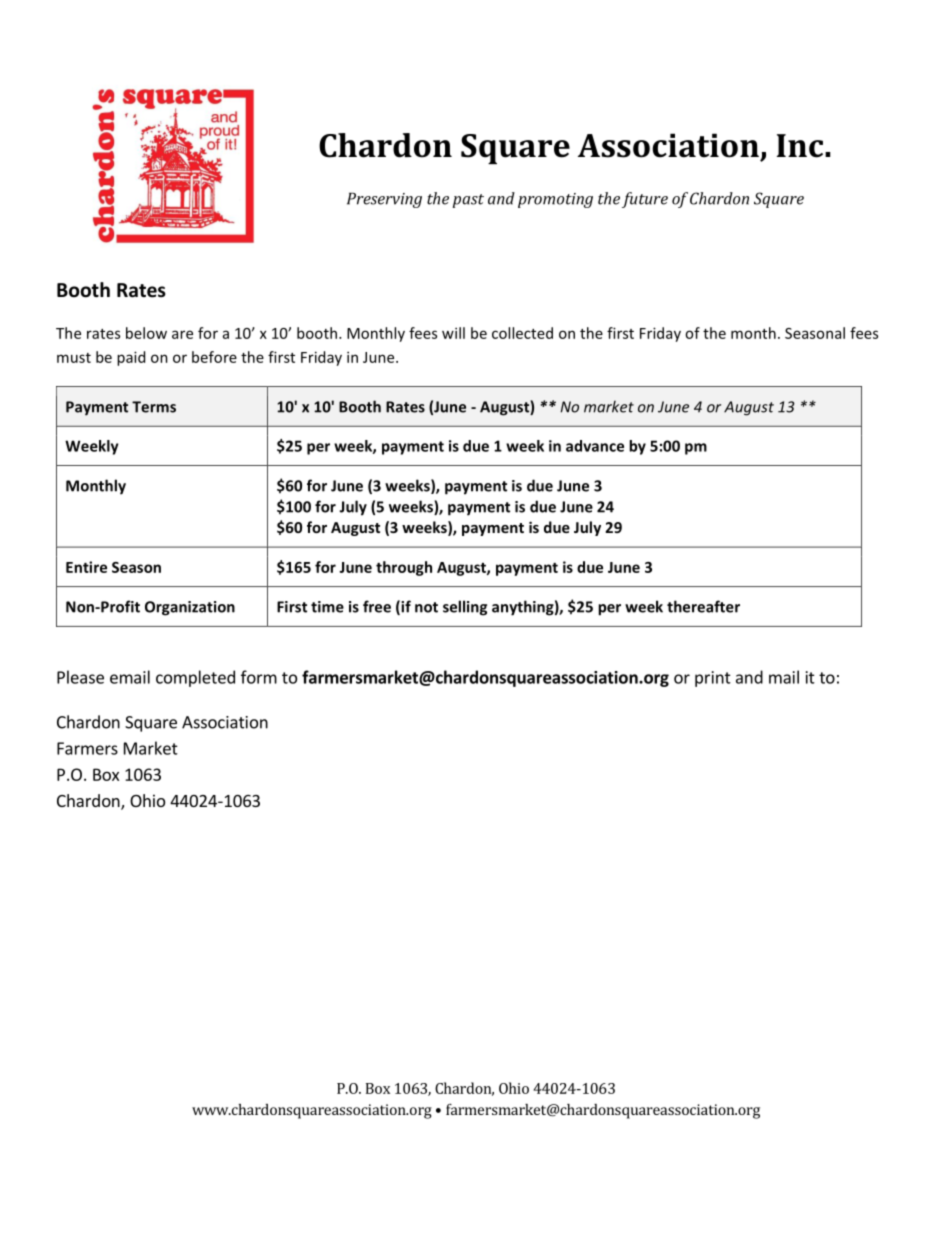 The height and width of the image is (1233, 952). I want to click on completed, so click(195, 678).
